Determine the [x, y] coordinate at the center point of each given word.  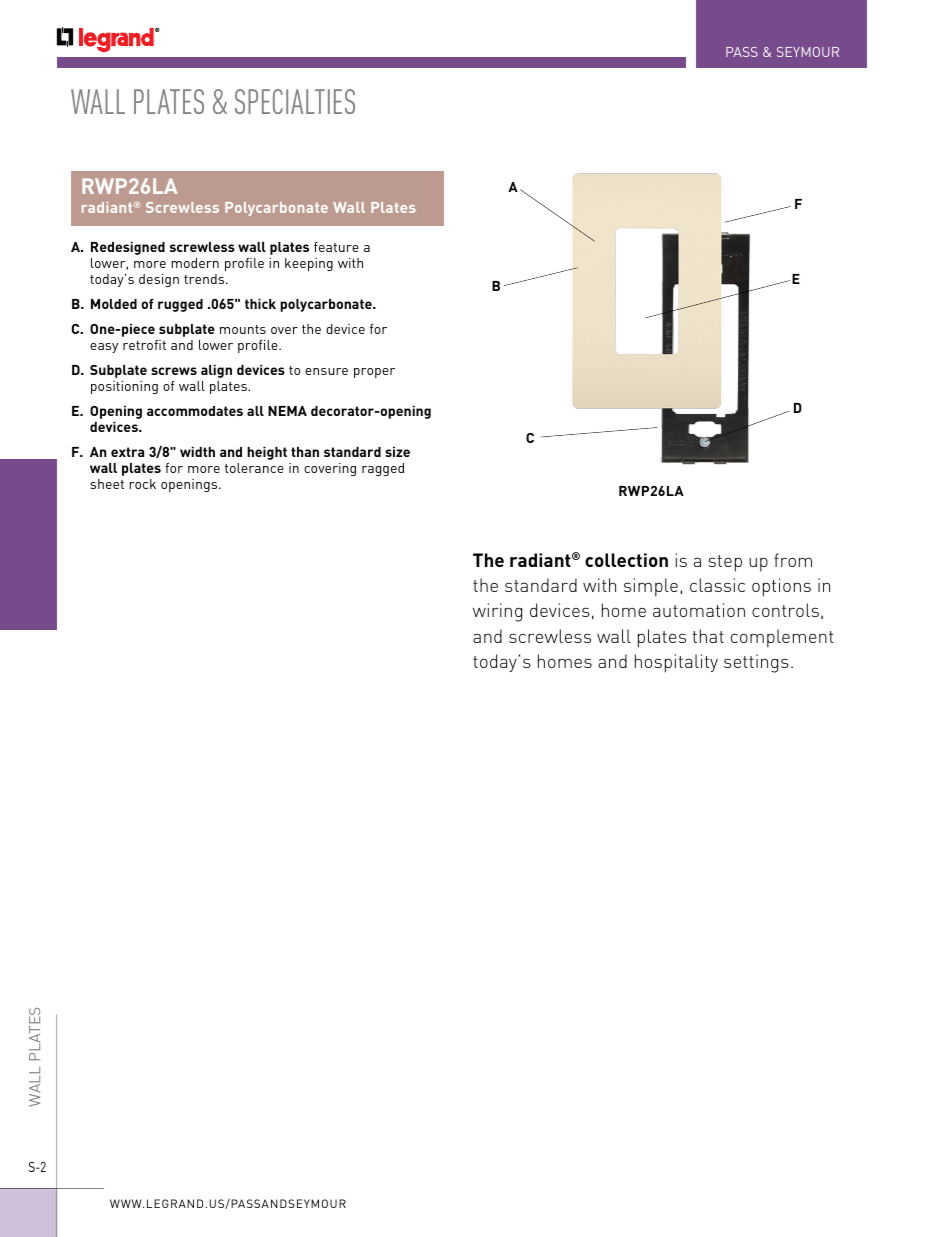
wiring [497, 612]
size [397, 452]
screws [174, 371]
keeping [309, 264]
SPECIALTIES [295, 101]
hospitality [676, 663]
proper [374, 373]
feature [336, 247]
